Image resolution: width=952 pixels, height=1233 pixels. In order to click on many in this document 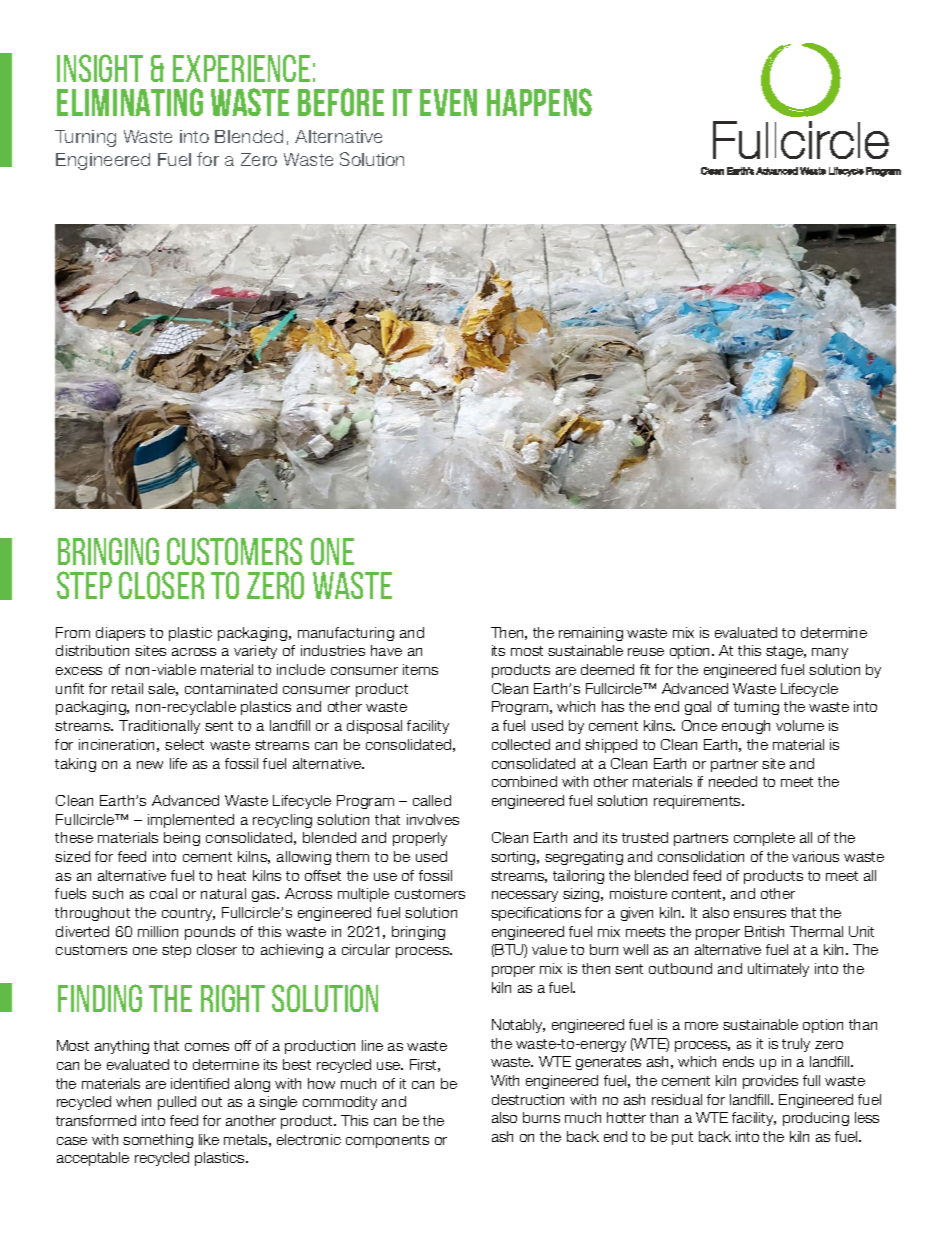, I will do `click(830, 653)`.
